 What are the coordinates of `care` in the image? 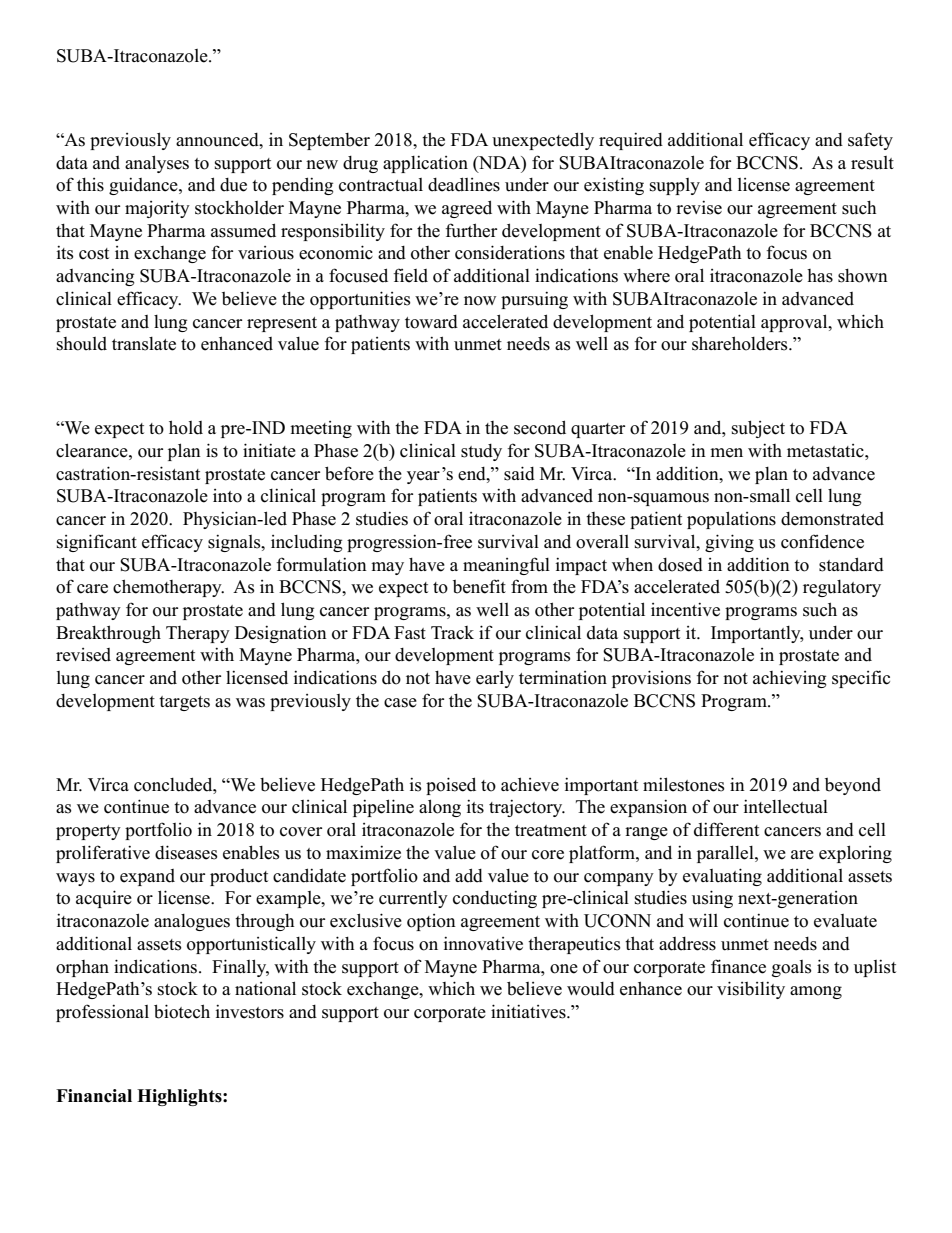 It's located at (92, 589).
